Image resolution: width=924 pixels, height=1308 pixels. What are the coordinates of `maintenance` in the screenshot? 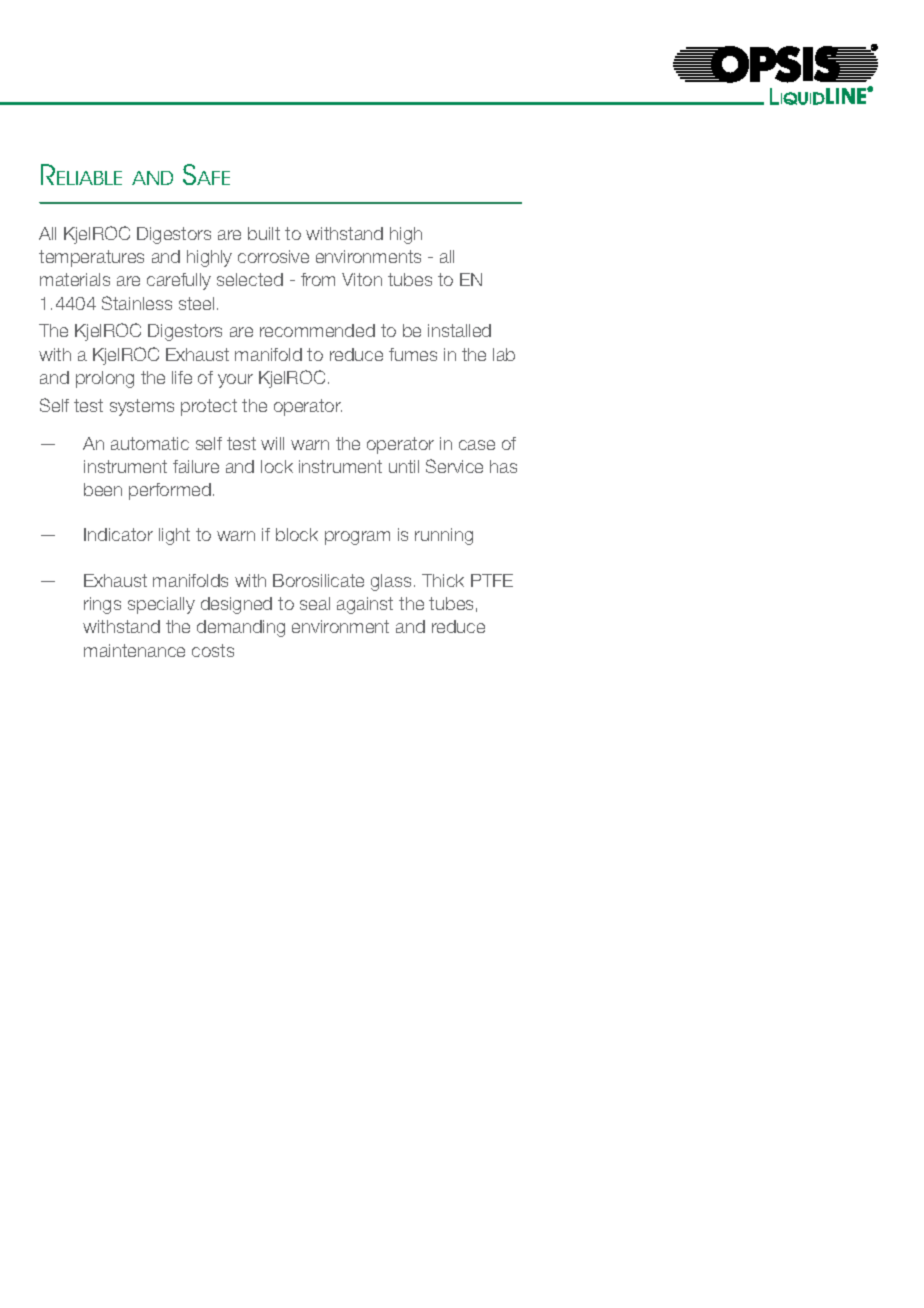 It's located at (134, 650).
